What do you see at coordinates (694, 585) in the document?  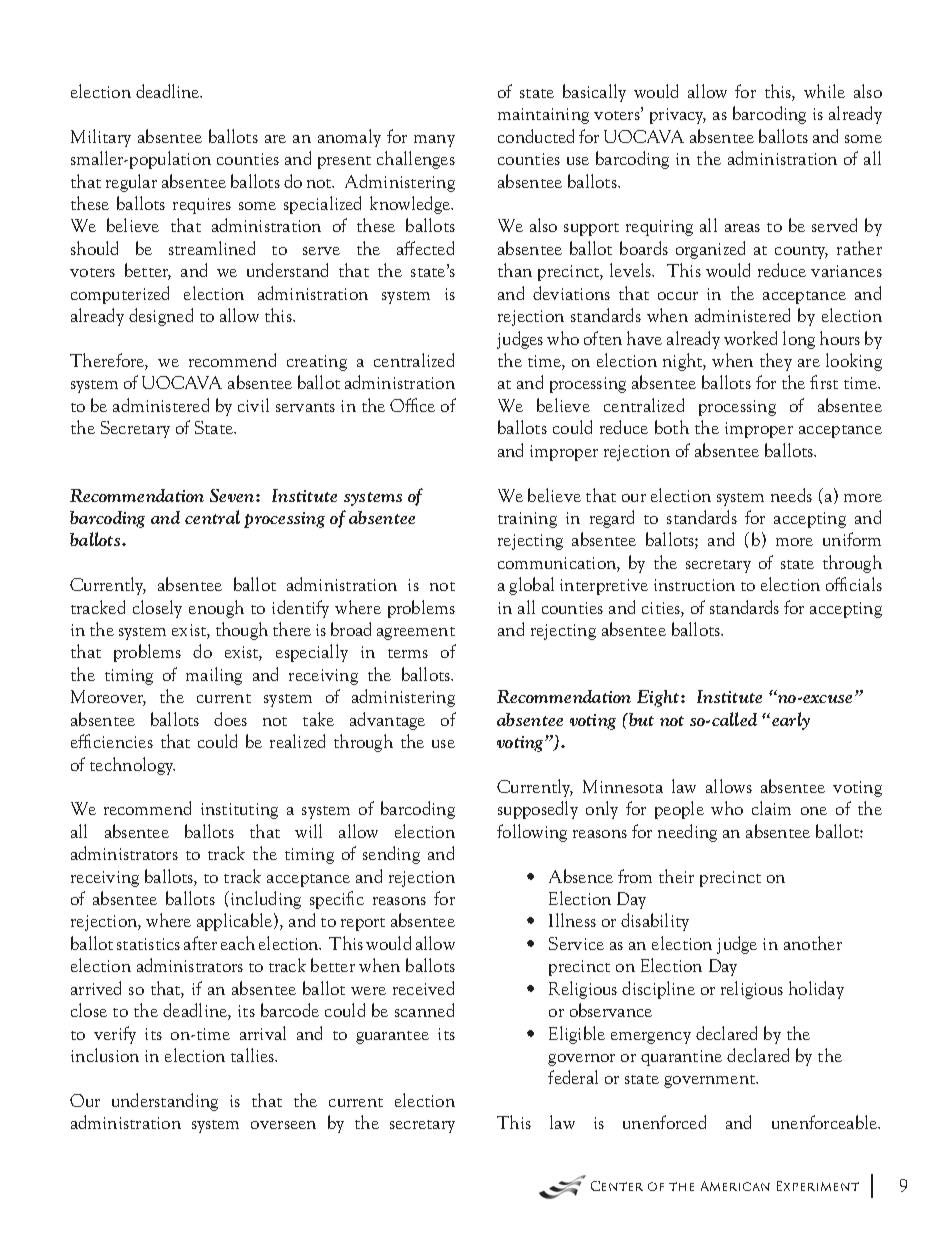 I see `instruction` at bounding box center [694, 585].
